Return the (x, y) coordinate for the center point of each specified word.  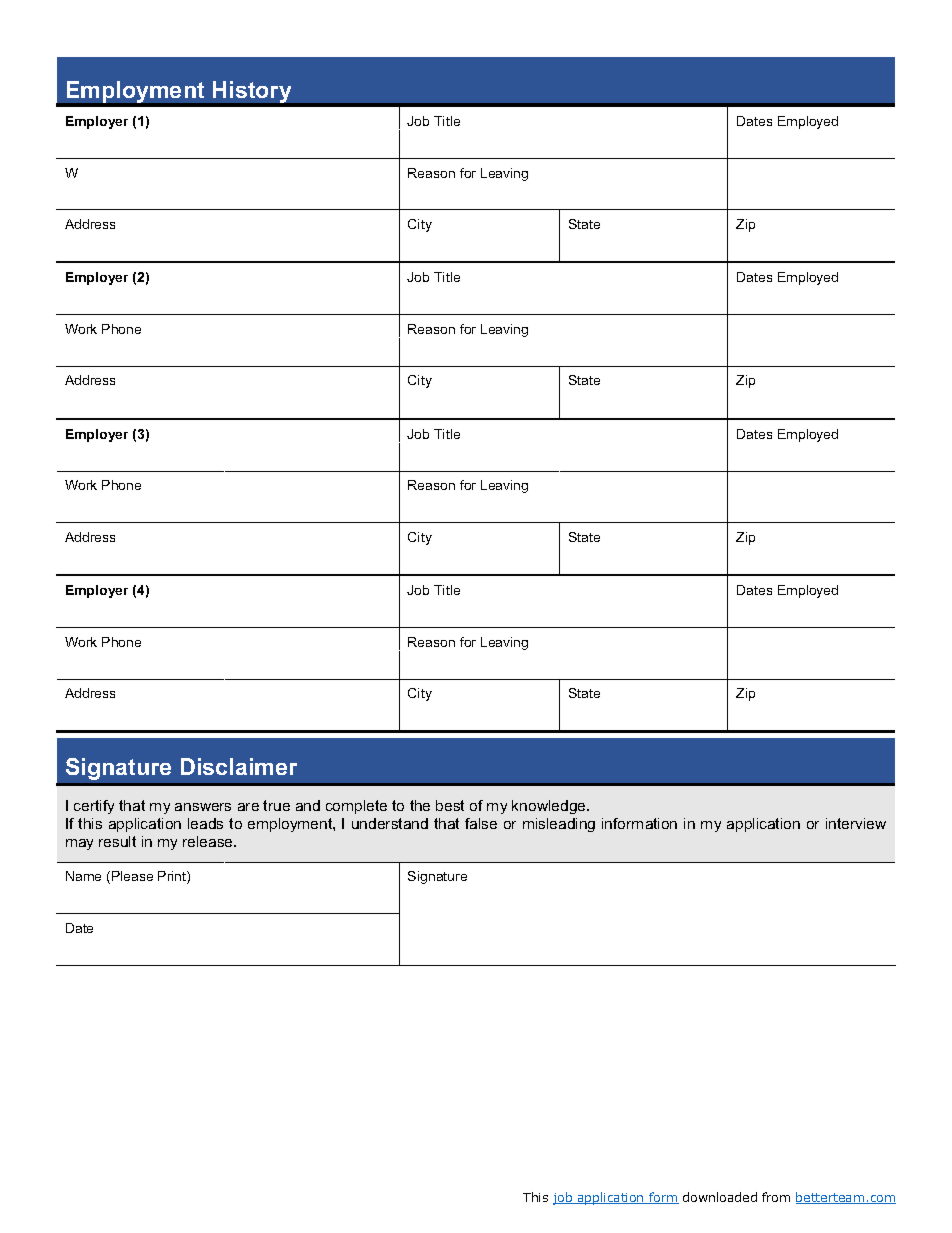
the (420, 805)
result (117, 841)
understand (390, 823)
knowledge (550, 807)
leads (205, 823)
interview (856, 823)
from (776, 1197)
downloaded (720, 1197)
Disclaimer (239, 766)
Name (83, 876)
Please (132, 876)
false (481, 823)
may (79, 844)
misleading (559, 825)
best (450, 805)
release (209, 841)
